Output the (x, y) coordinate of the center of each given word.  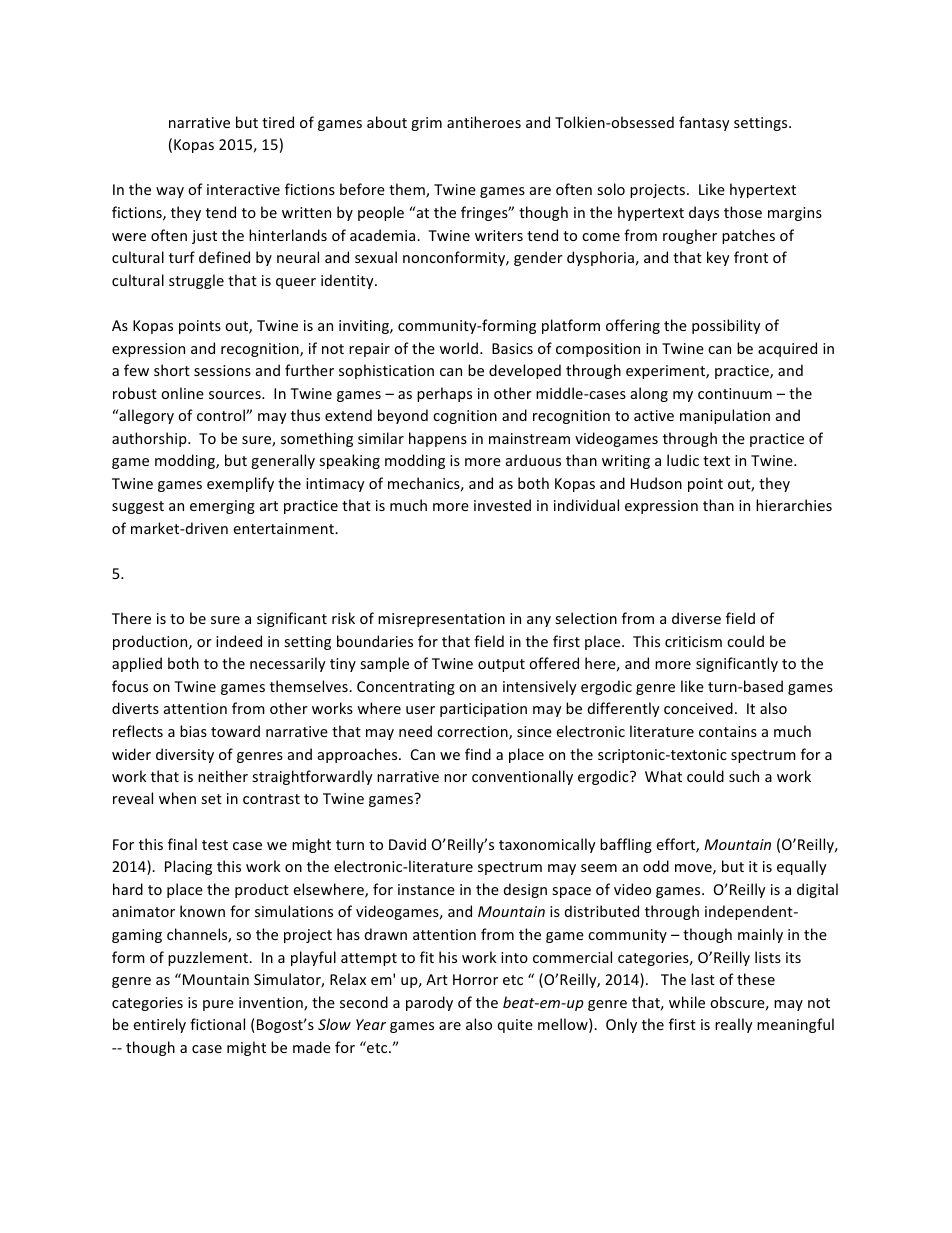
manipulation (725, 416)
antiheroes (484, 122)
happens (438, 439)
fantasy (704, 123)
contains (728, 731)
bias (193, 731)
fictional (217, 1024)
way (170, 192)
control (222, 415)
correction (473, 733)
